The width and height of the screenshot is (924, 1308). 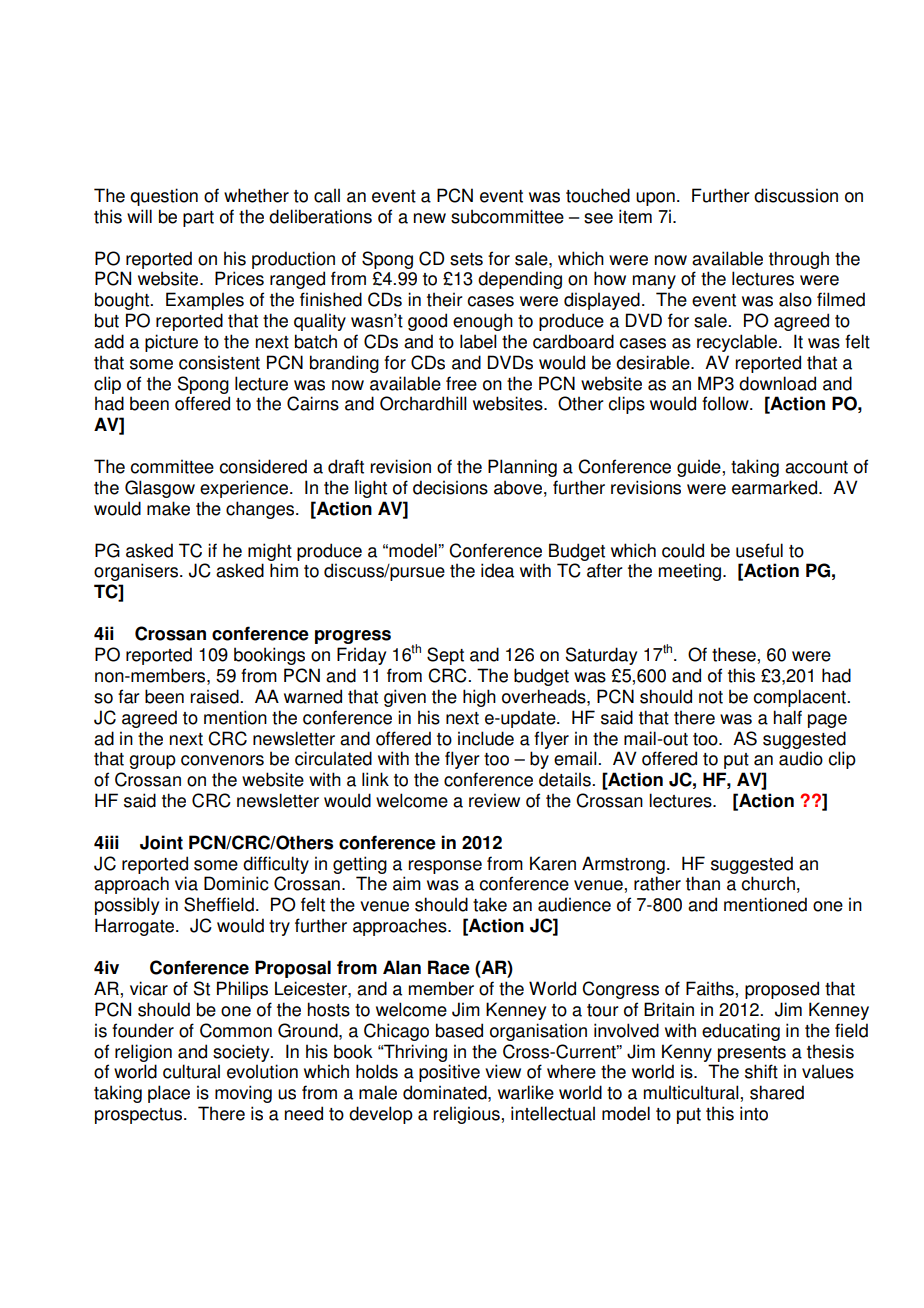 What do you see at coordinates (243, 1094) in the screenshot?
I see `moving` at bounding box center [243, 1094].
